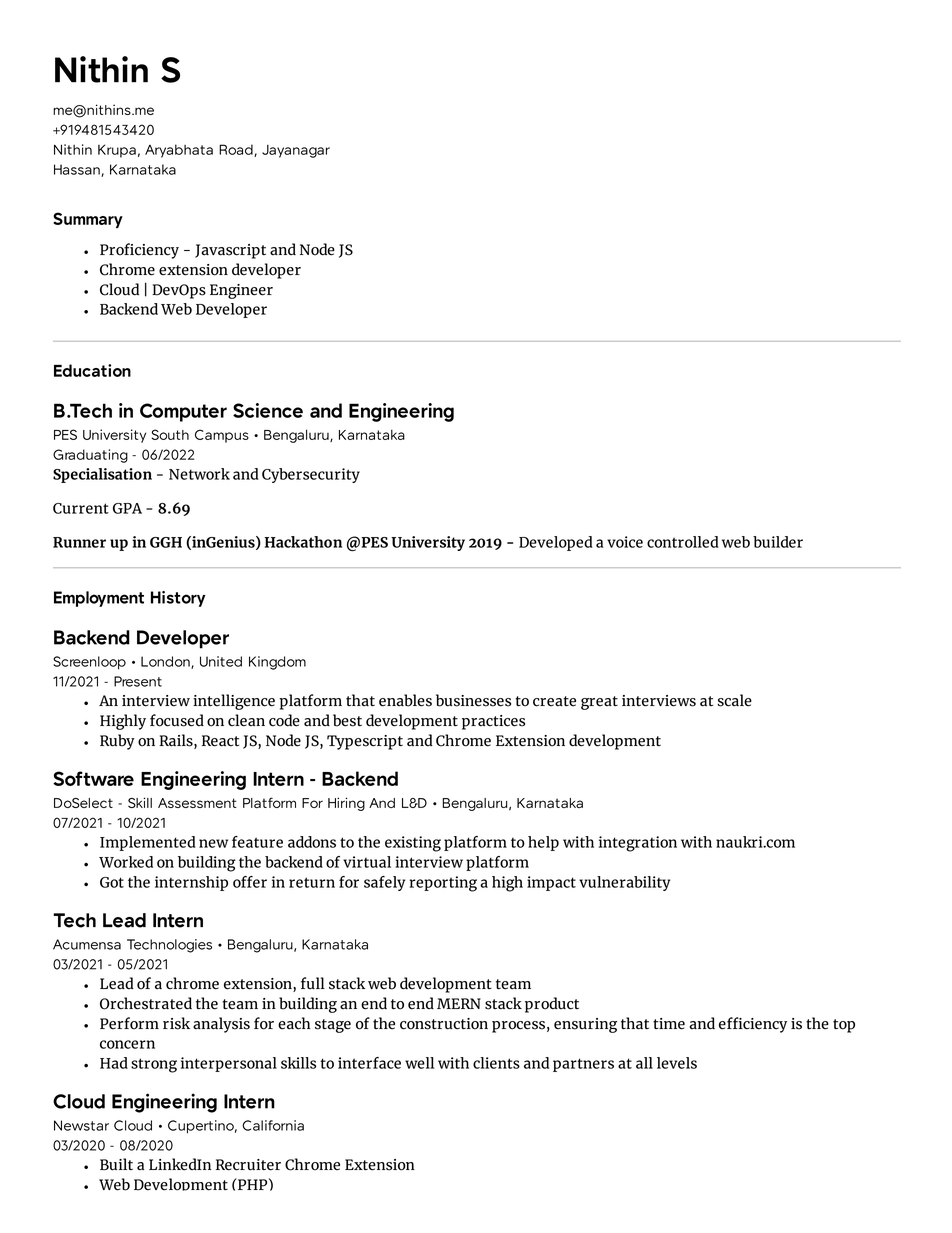 The image size is (952, 1233). Describe the element at coordinates (677, 1063) in the screenshot. I see `levels` at that location.
